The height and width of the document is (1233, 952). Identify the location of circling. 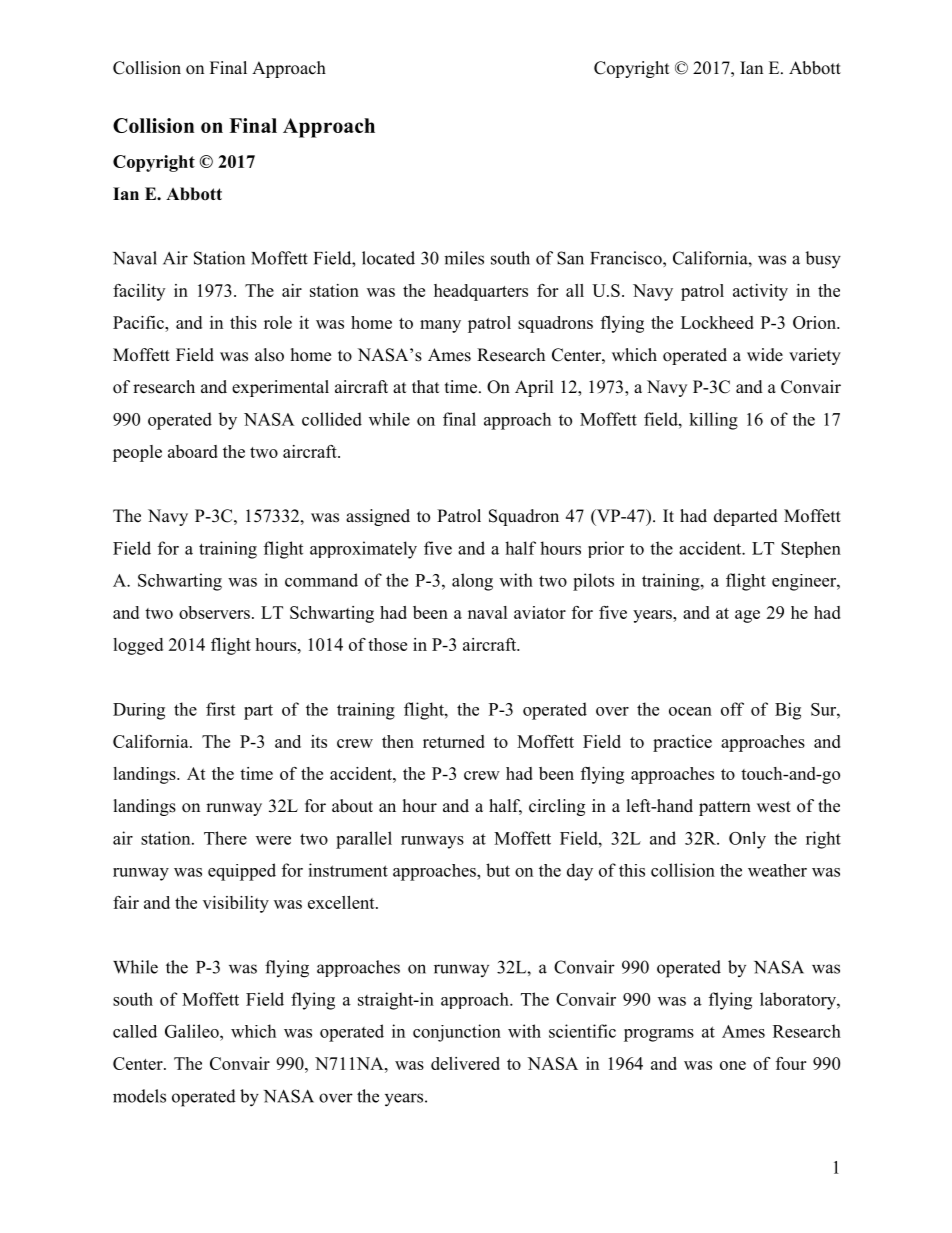
(557, 807).
